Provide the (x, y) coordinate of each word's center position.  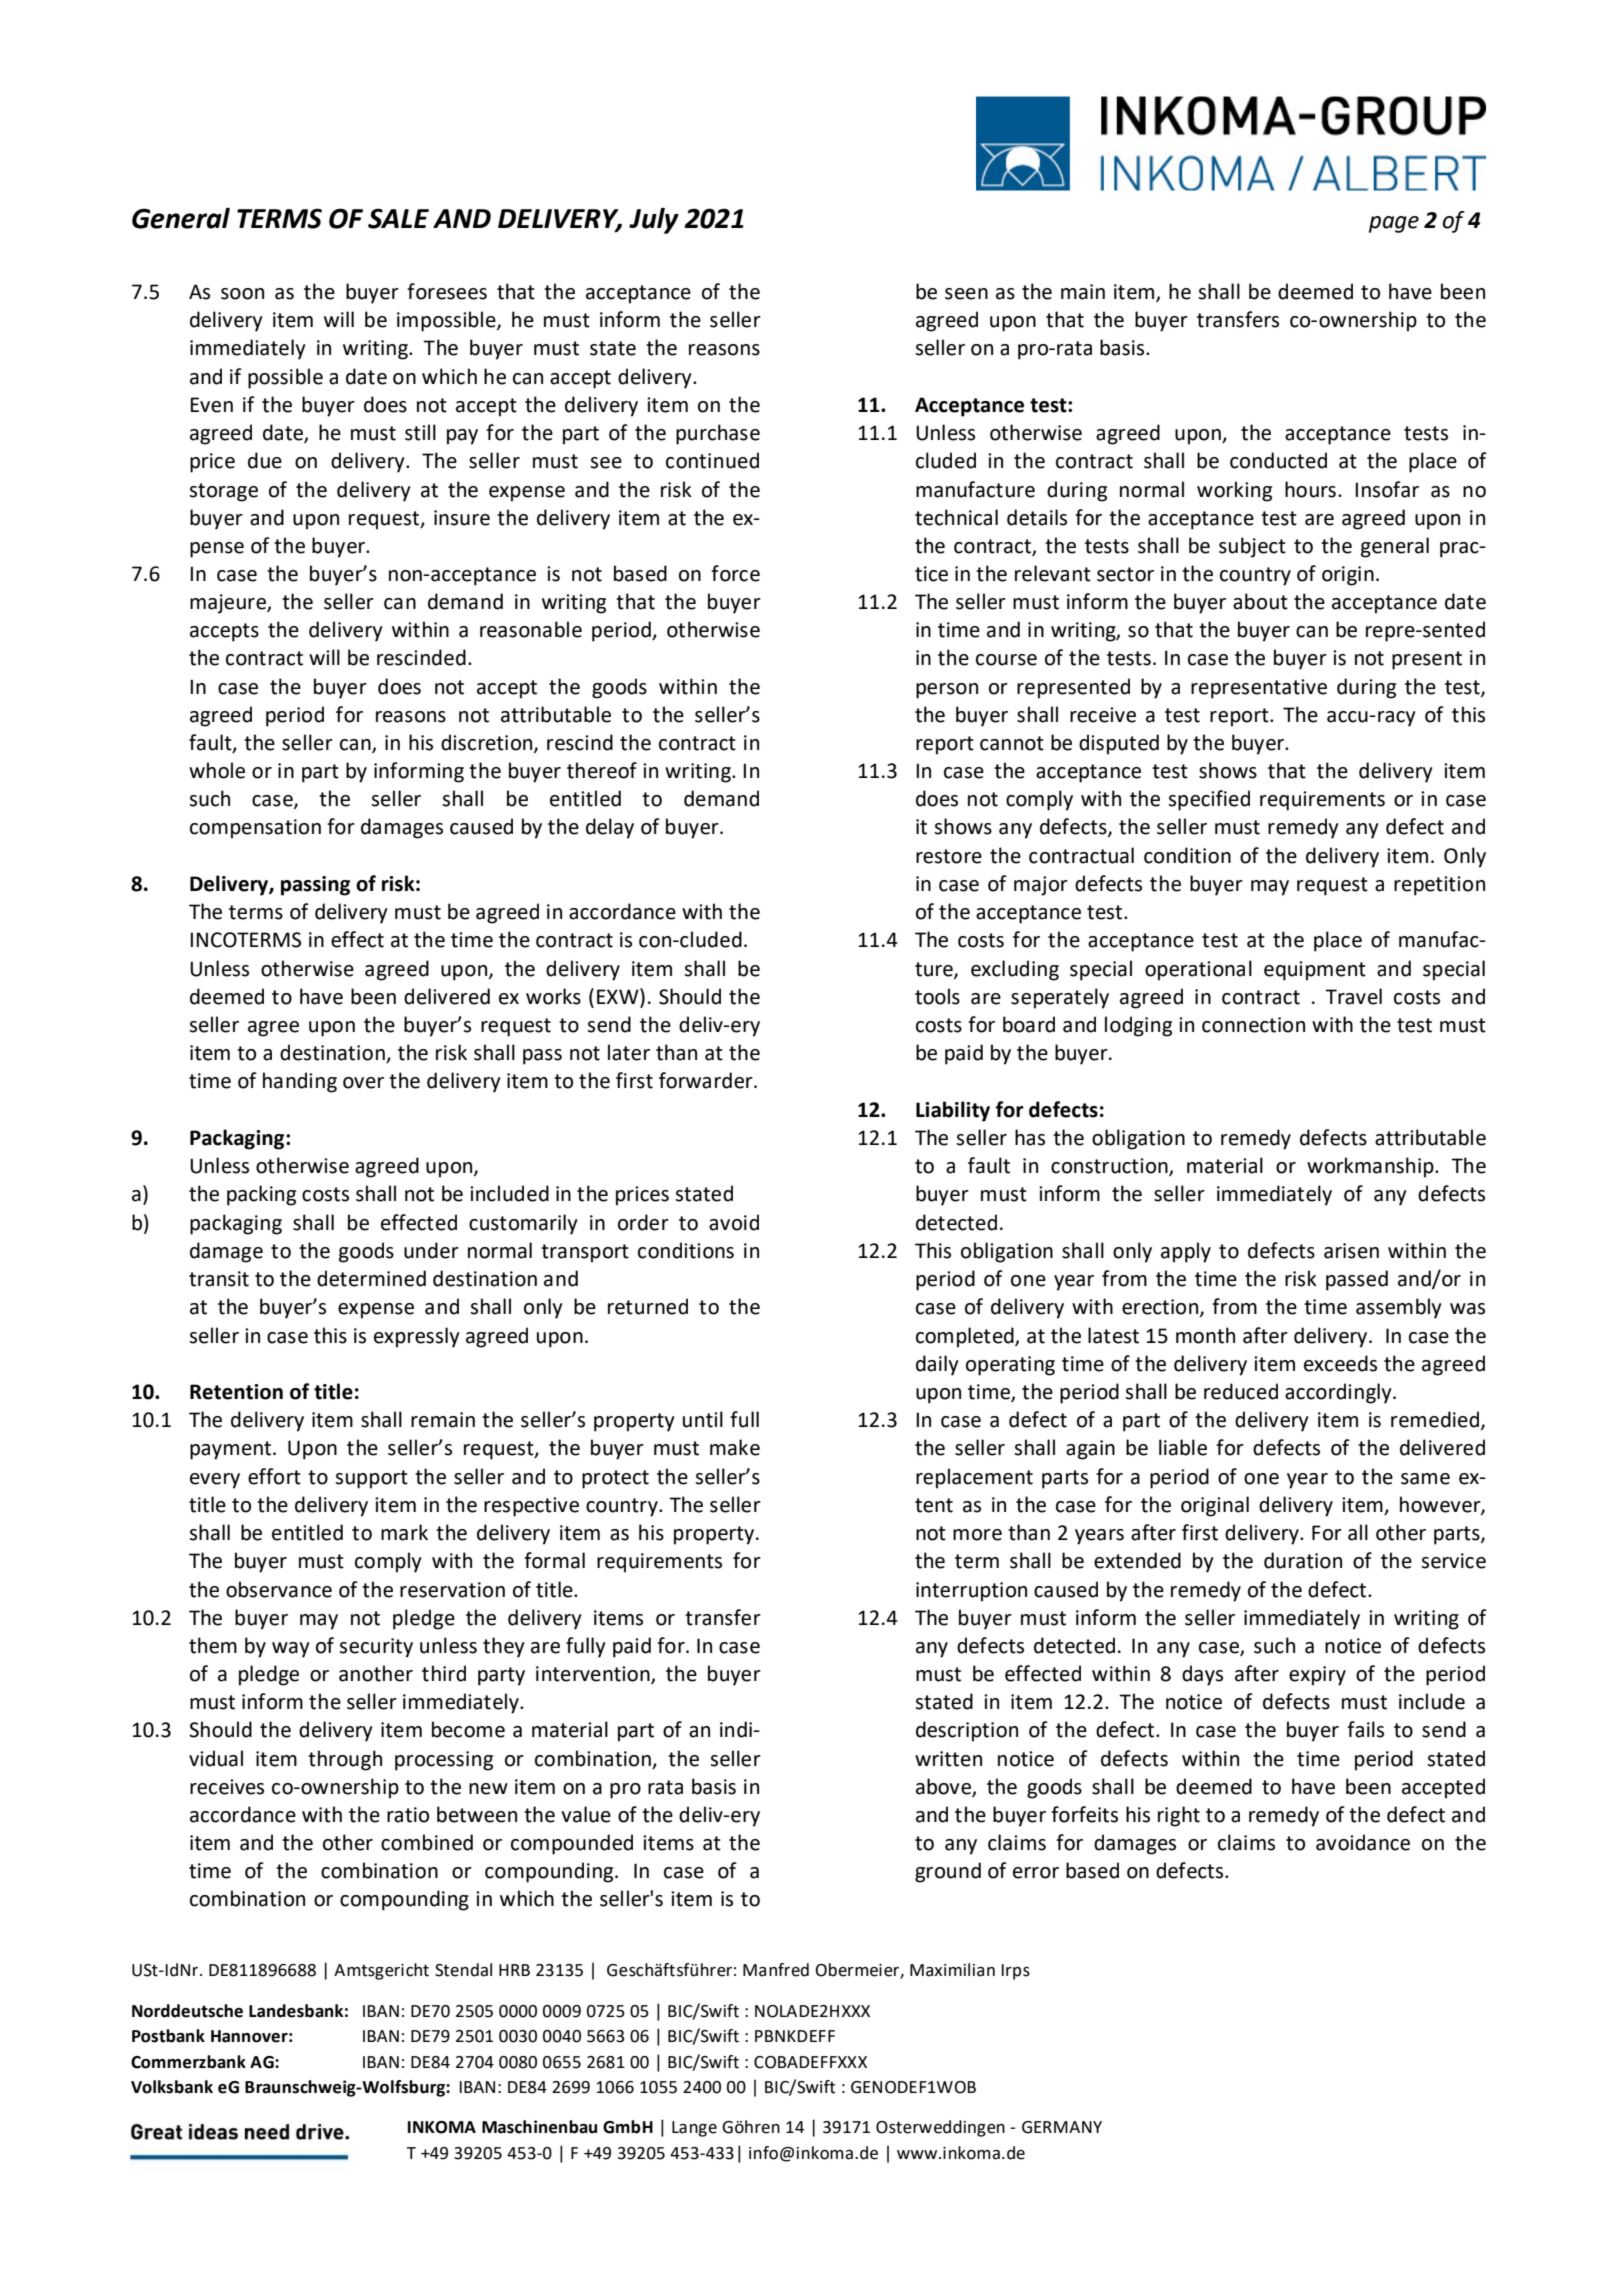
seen (966, 294)
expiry (1317, 1676)
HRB (514, 1970)
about (1260, 601)
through (345, 1760)
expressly (417, 1337)
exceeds (1340, 1363)
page (1394, 224)
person (947, 691)
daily (937, 1365)
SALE (398, 218)
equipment (1315, 971)
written (948, 1759)
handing (300, 1082)
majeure (229, 604)
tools (937, 996)
